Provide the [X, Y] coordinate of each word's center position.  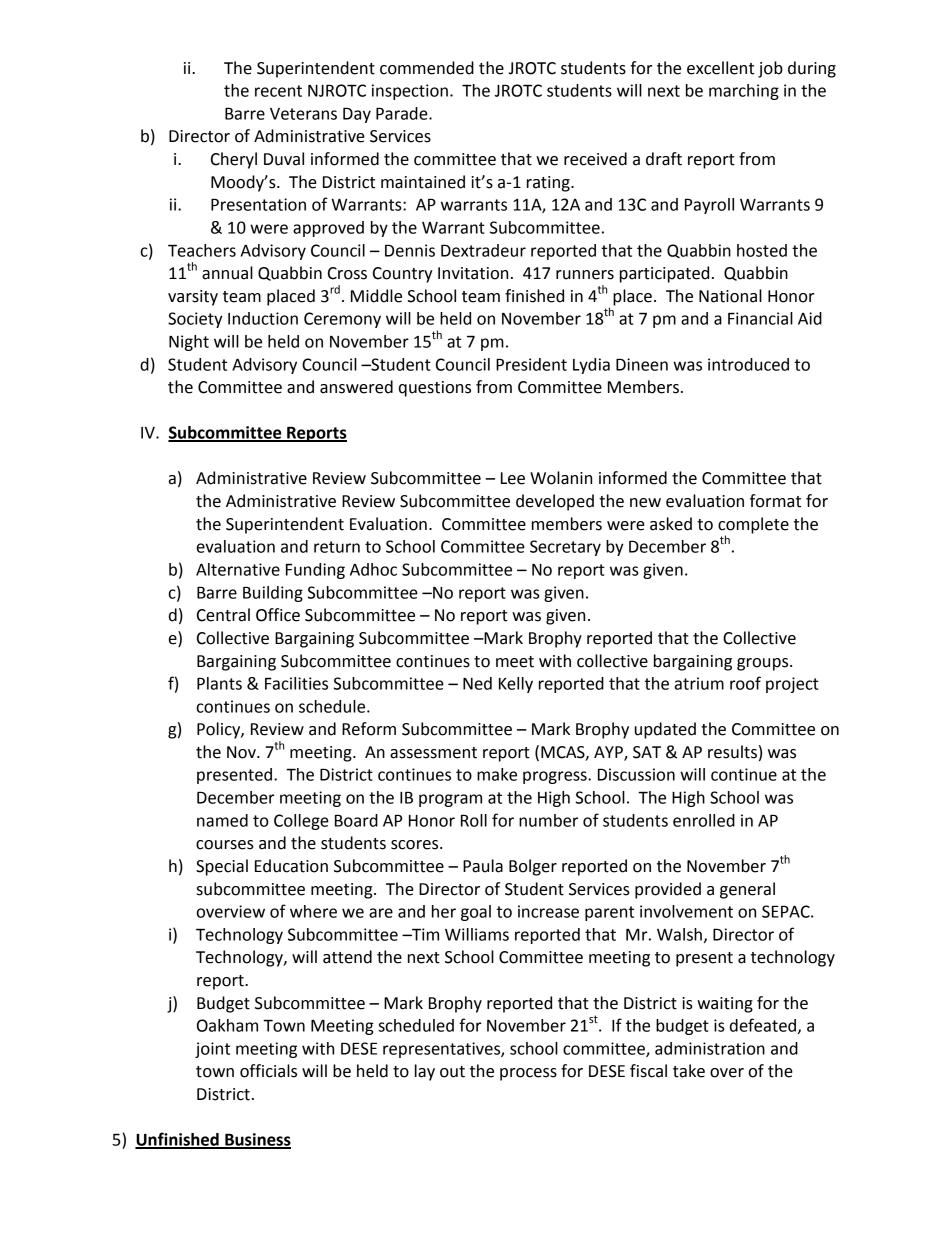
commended [427, 68]
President [531, 364]
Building [273, 594]
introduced [748, 364]
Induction [263, 318]
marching [744, 92]
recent [278, 91]
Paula [483, 866]
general [747, 890]
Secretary [565, 548]
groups [764, 664]
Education [291, 866]
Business [257, 1140]
